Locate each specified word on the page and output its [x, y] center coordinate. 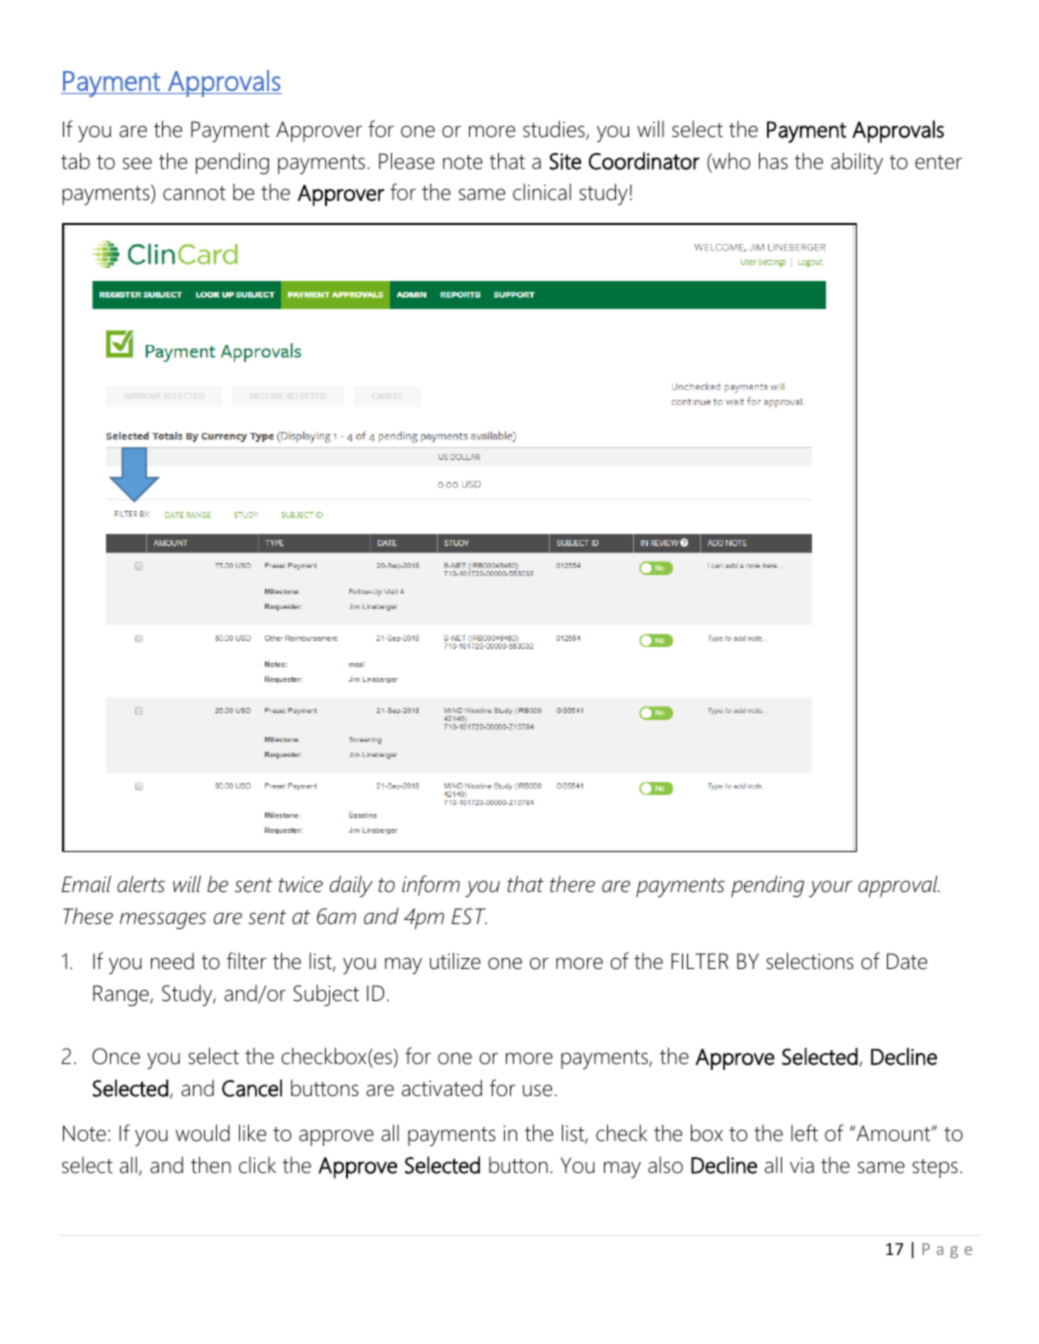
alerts [141, 884]
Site [565, 161]
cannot [194, 193]
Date [907, 961]
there [572, 884]
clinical [542, 192]
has [773, 161]
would [202, 1133]
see [137, 163]
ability [857, 163]
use [537, 1090]
